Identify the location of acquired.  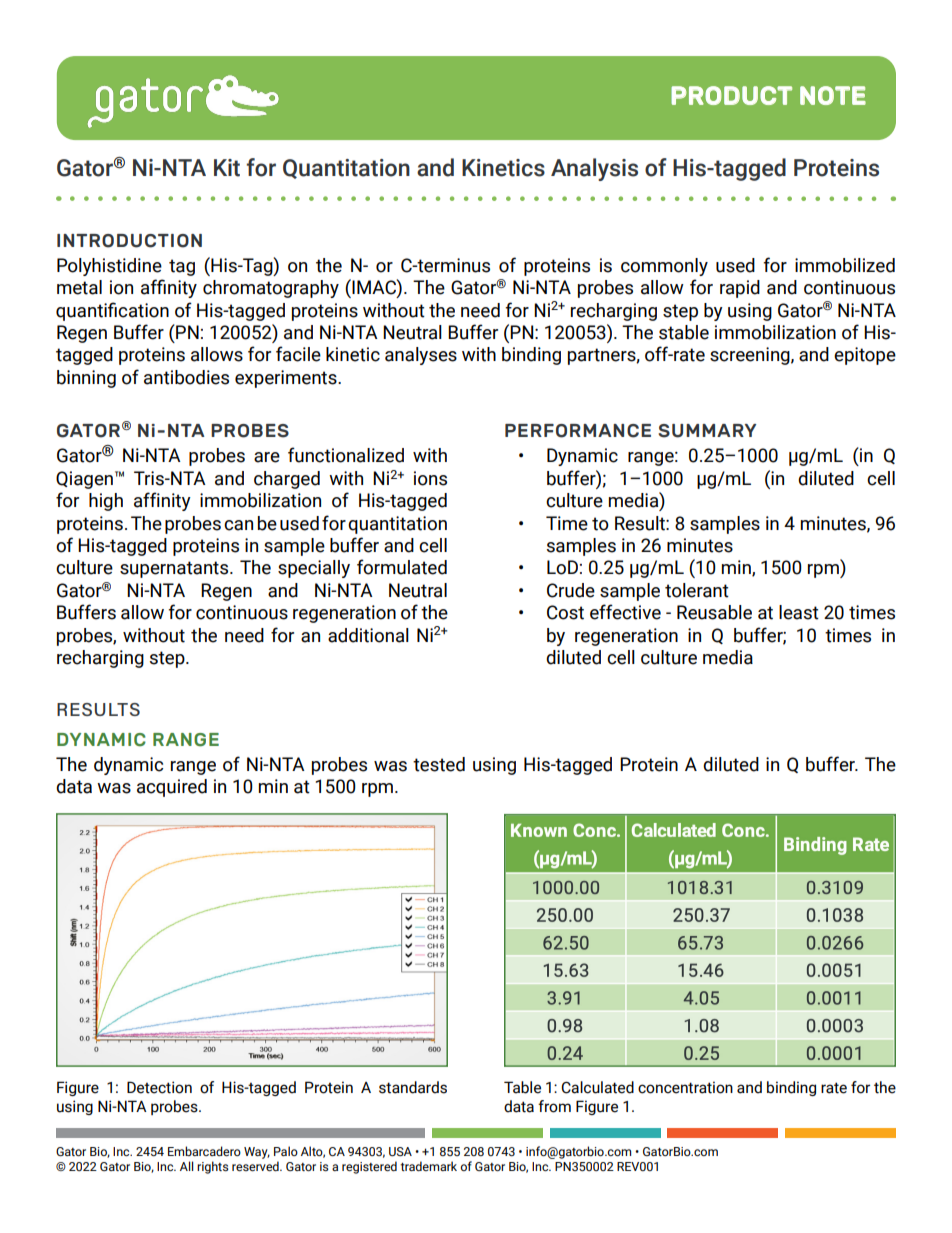
(172, 788).
